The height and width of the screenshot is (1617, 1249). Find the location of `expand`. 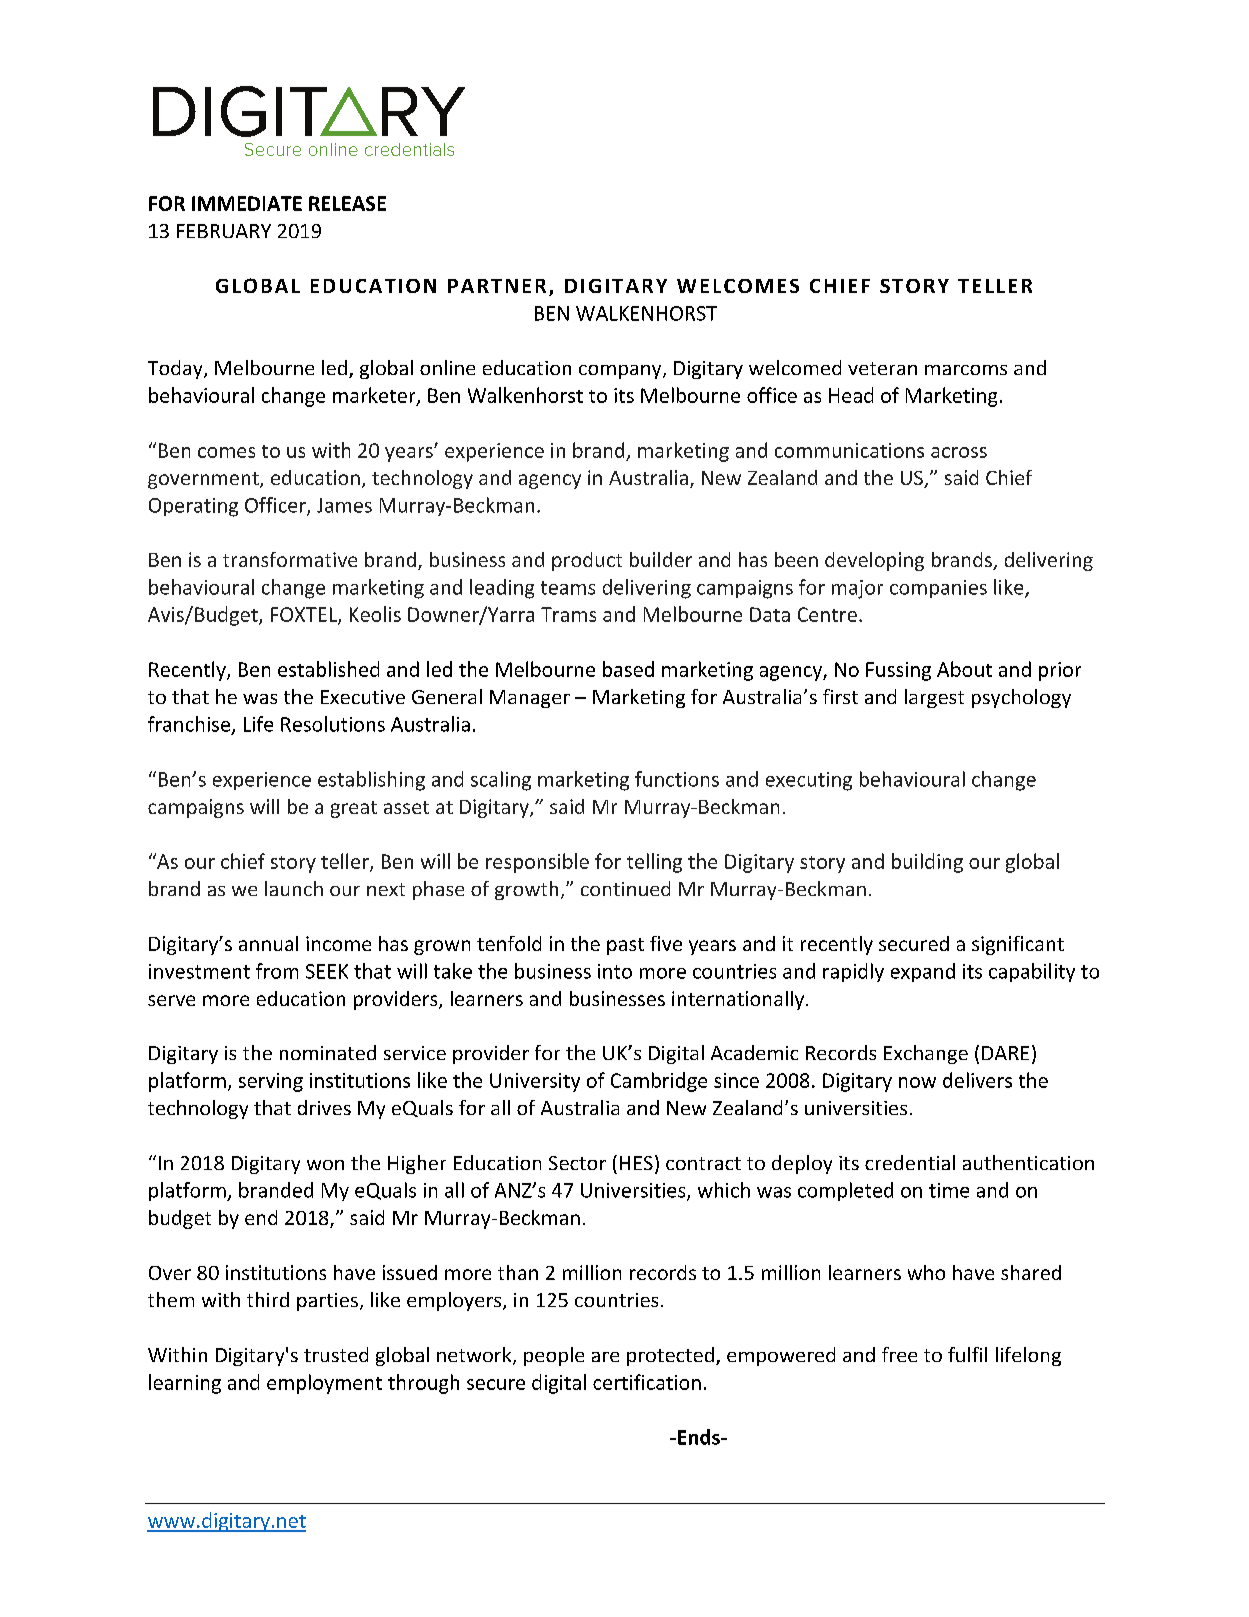

expand is located at coordinates (923, 972).
